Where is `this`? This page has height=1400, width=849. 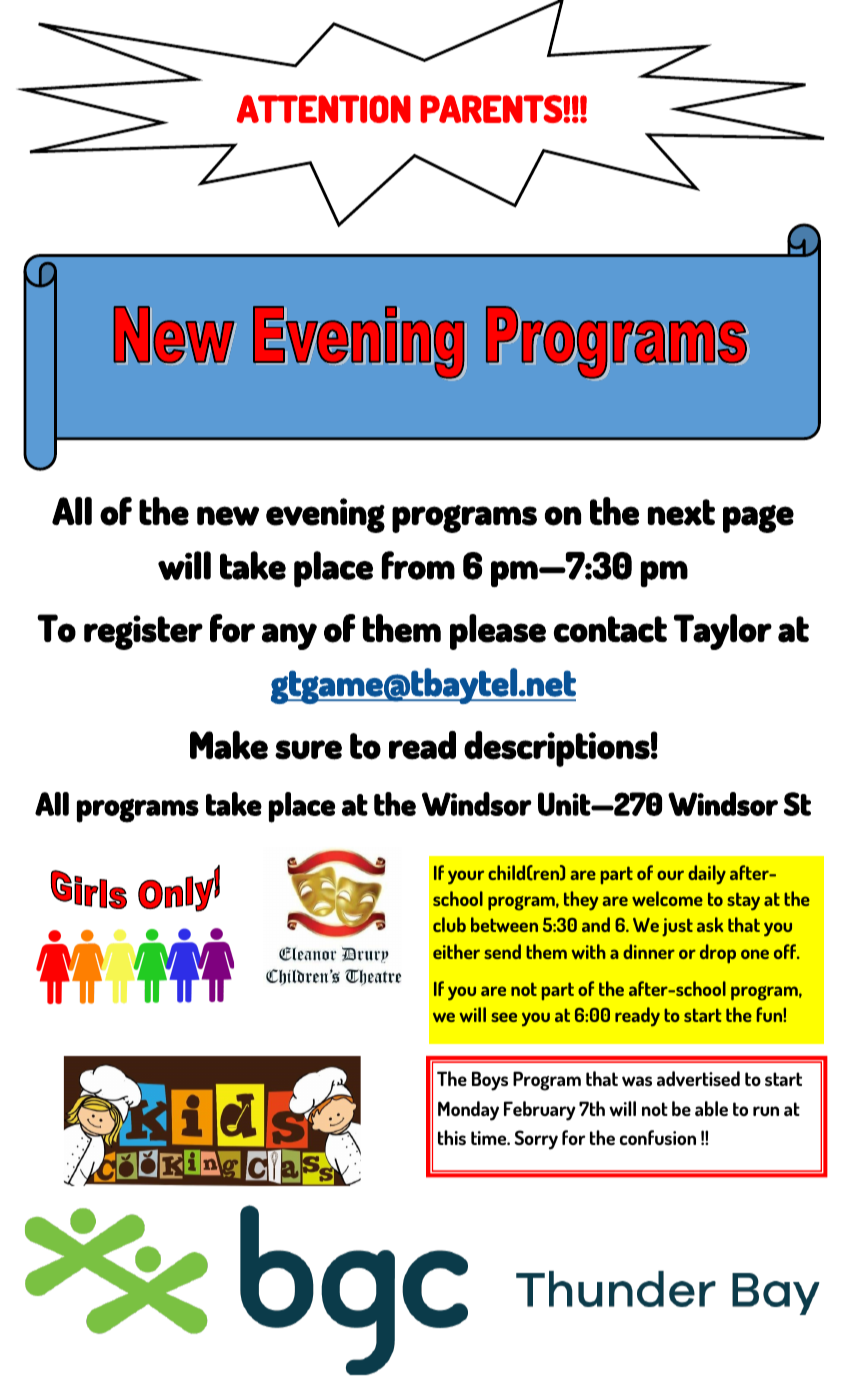
this is located at coordinates (452, 1137).
